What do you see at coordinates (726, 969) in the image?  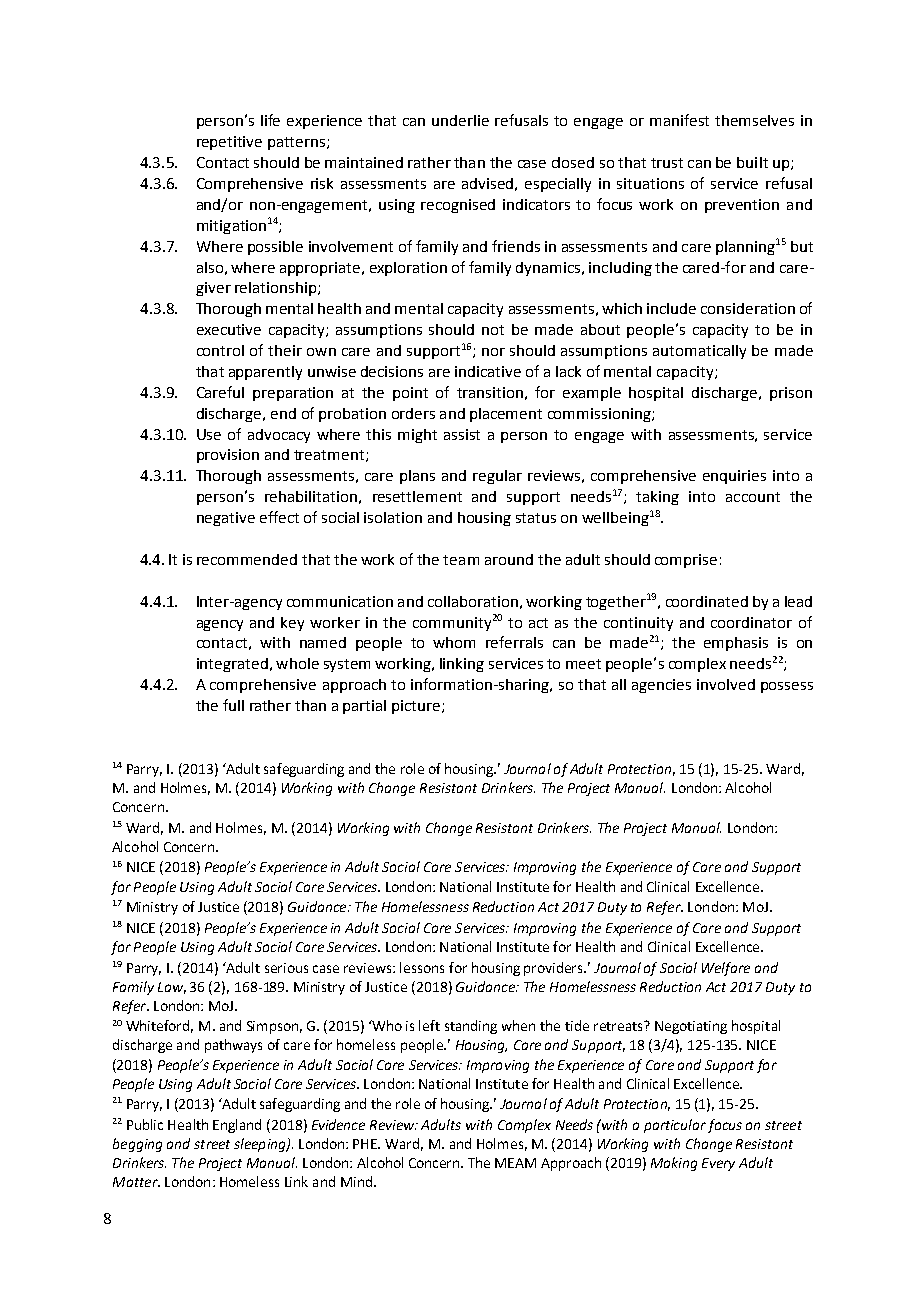 I see `Welfare` at bounding box center [726, 969].
